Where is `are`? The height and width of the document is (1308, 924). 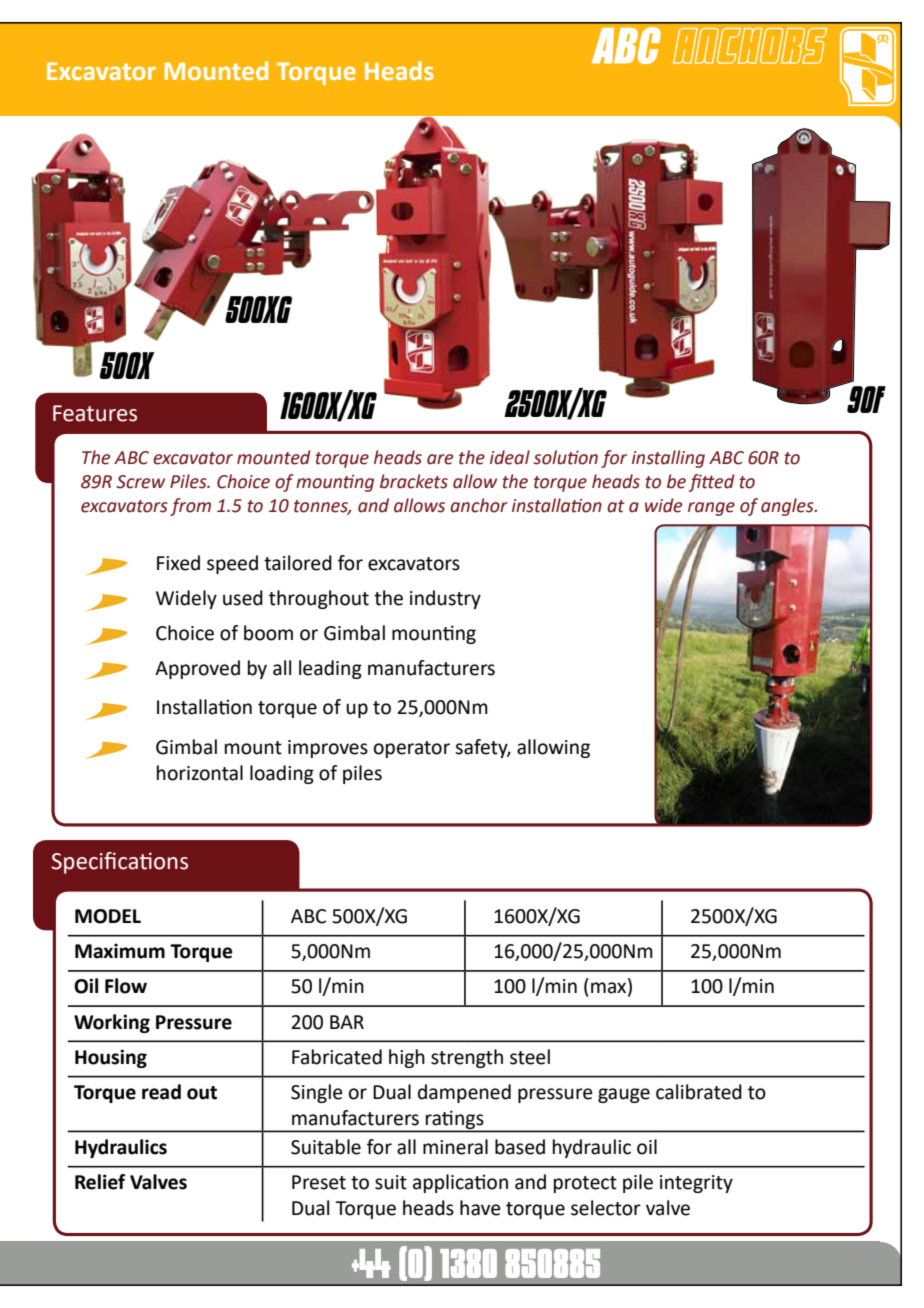
are is located at coordinates (440, 459).
